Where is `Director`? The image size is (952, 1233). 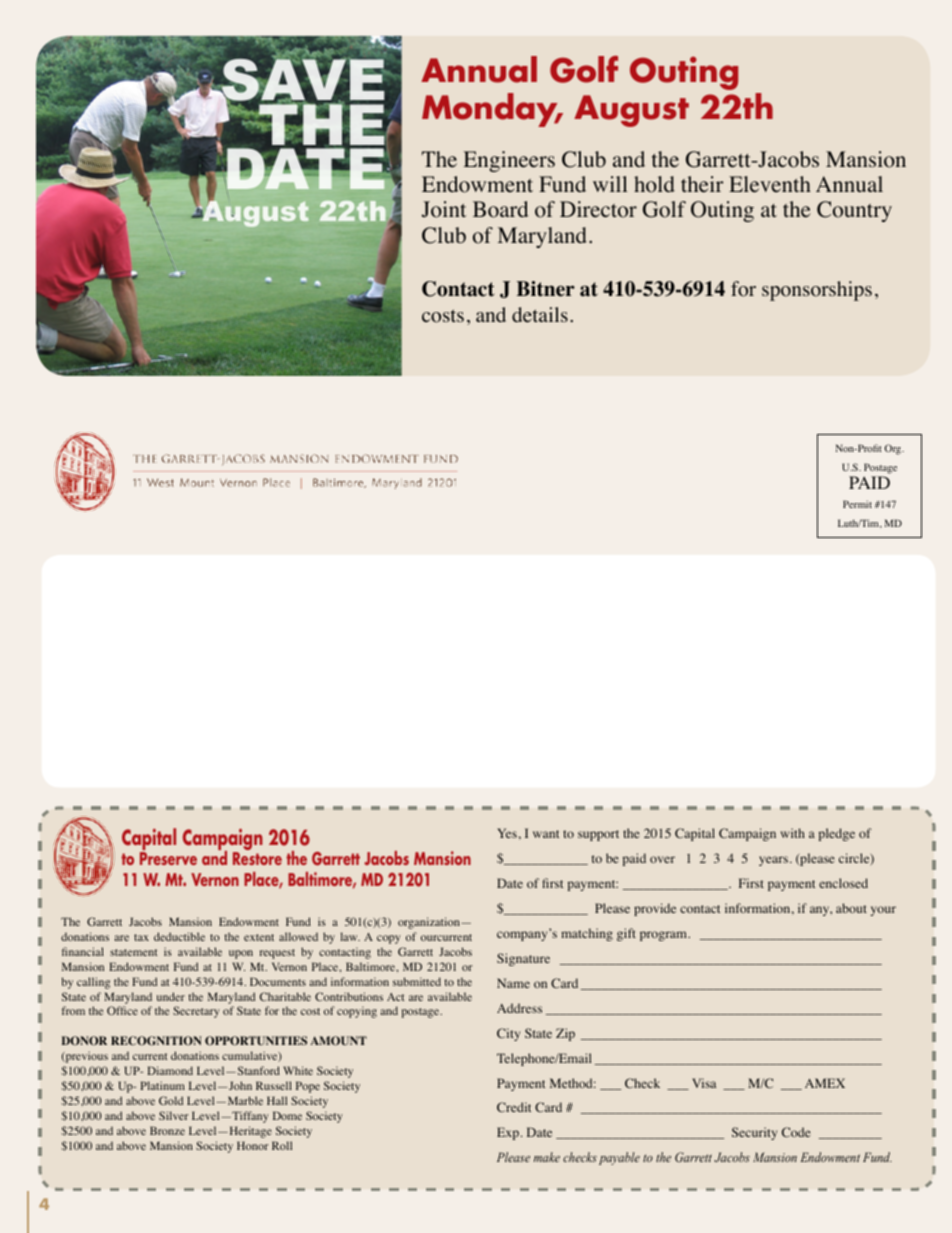
Director is located at coordinates (598, 209).
